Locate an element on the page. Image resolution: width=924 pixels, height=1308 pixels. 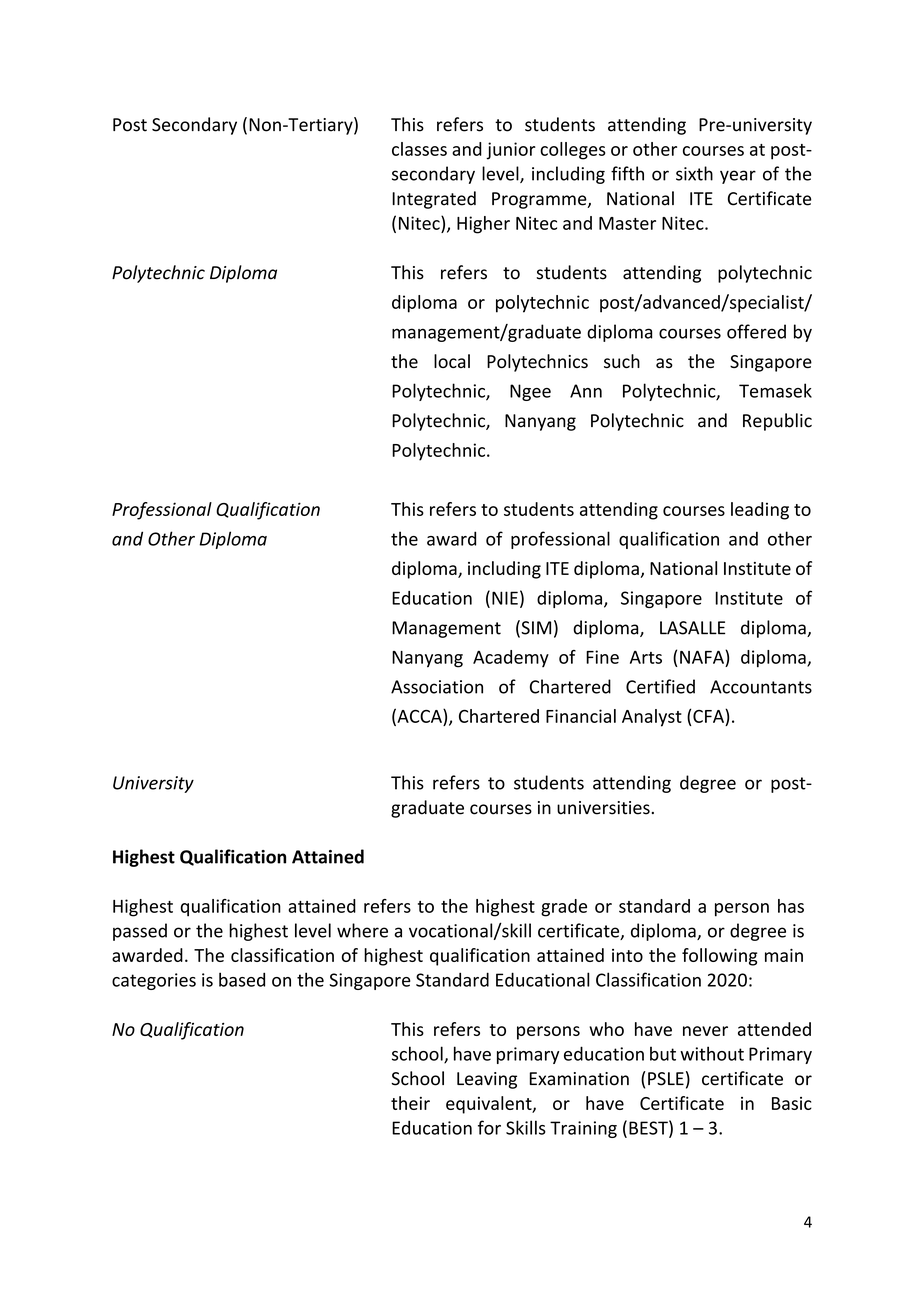
Integrated is located at coordinates (434, 200).
